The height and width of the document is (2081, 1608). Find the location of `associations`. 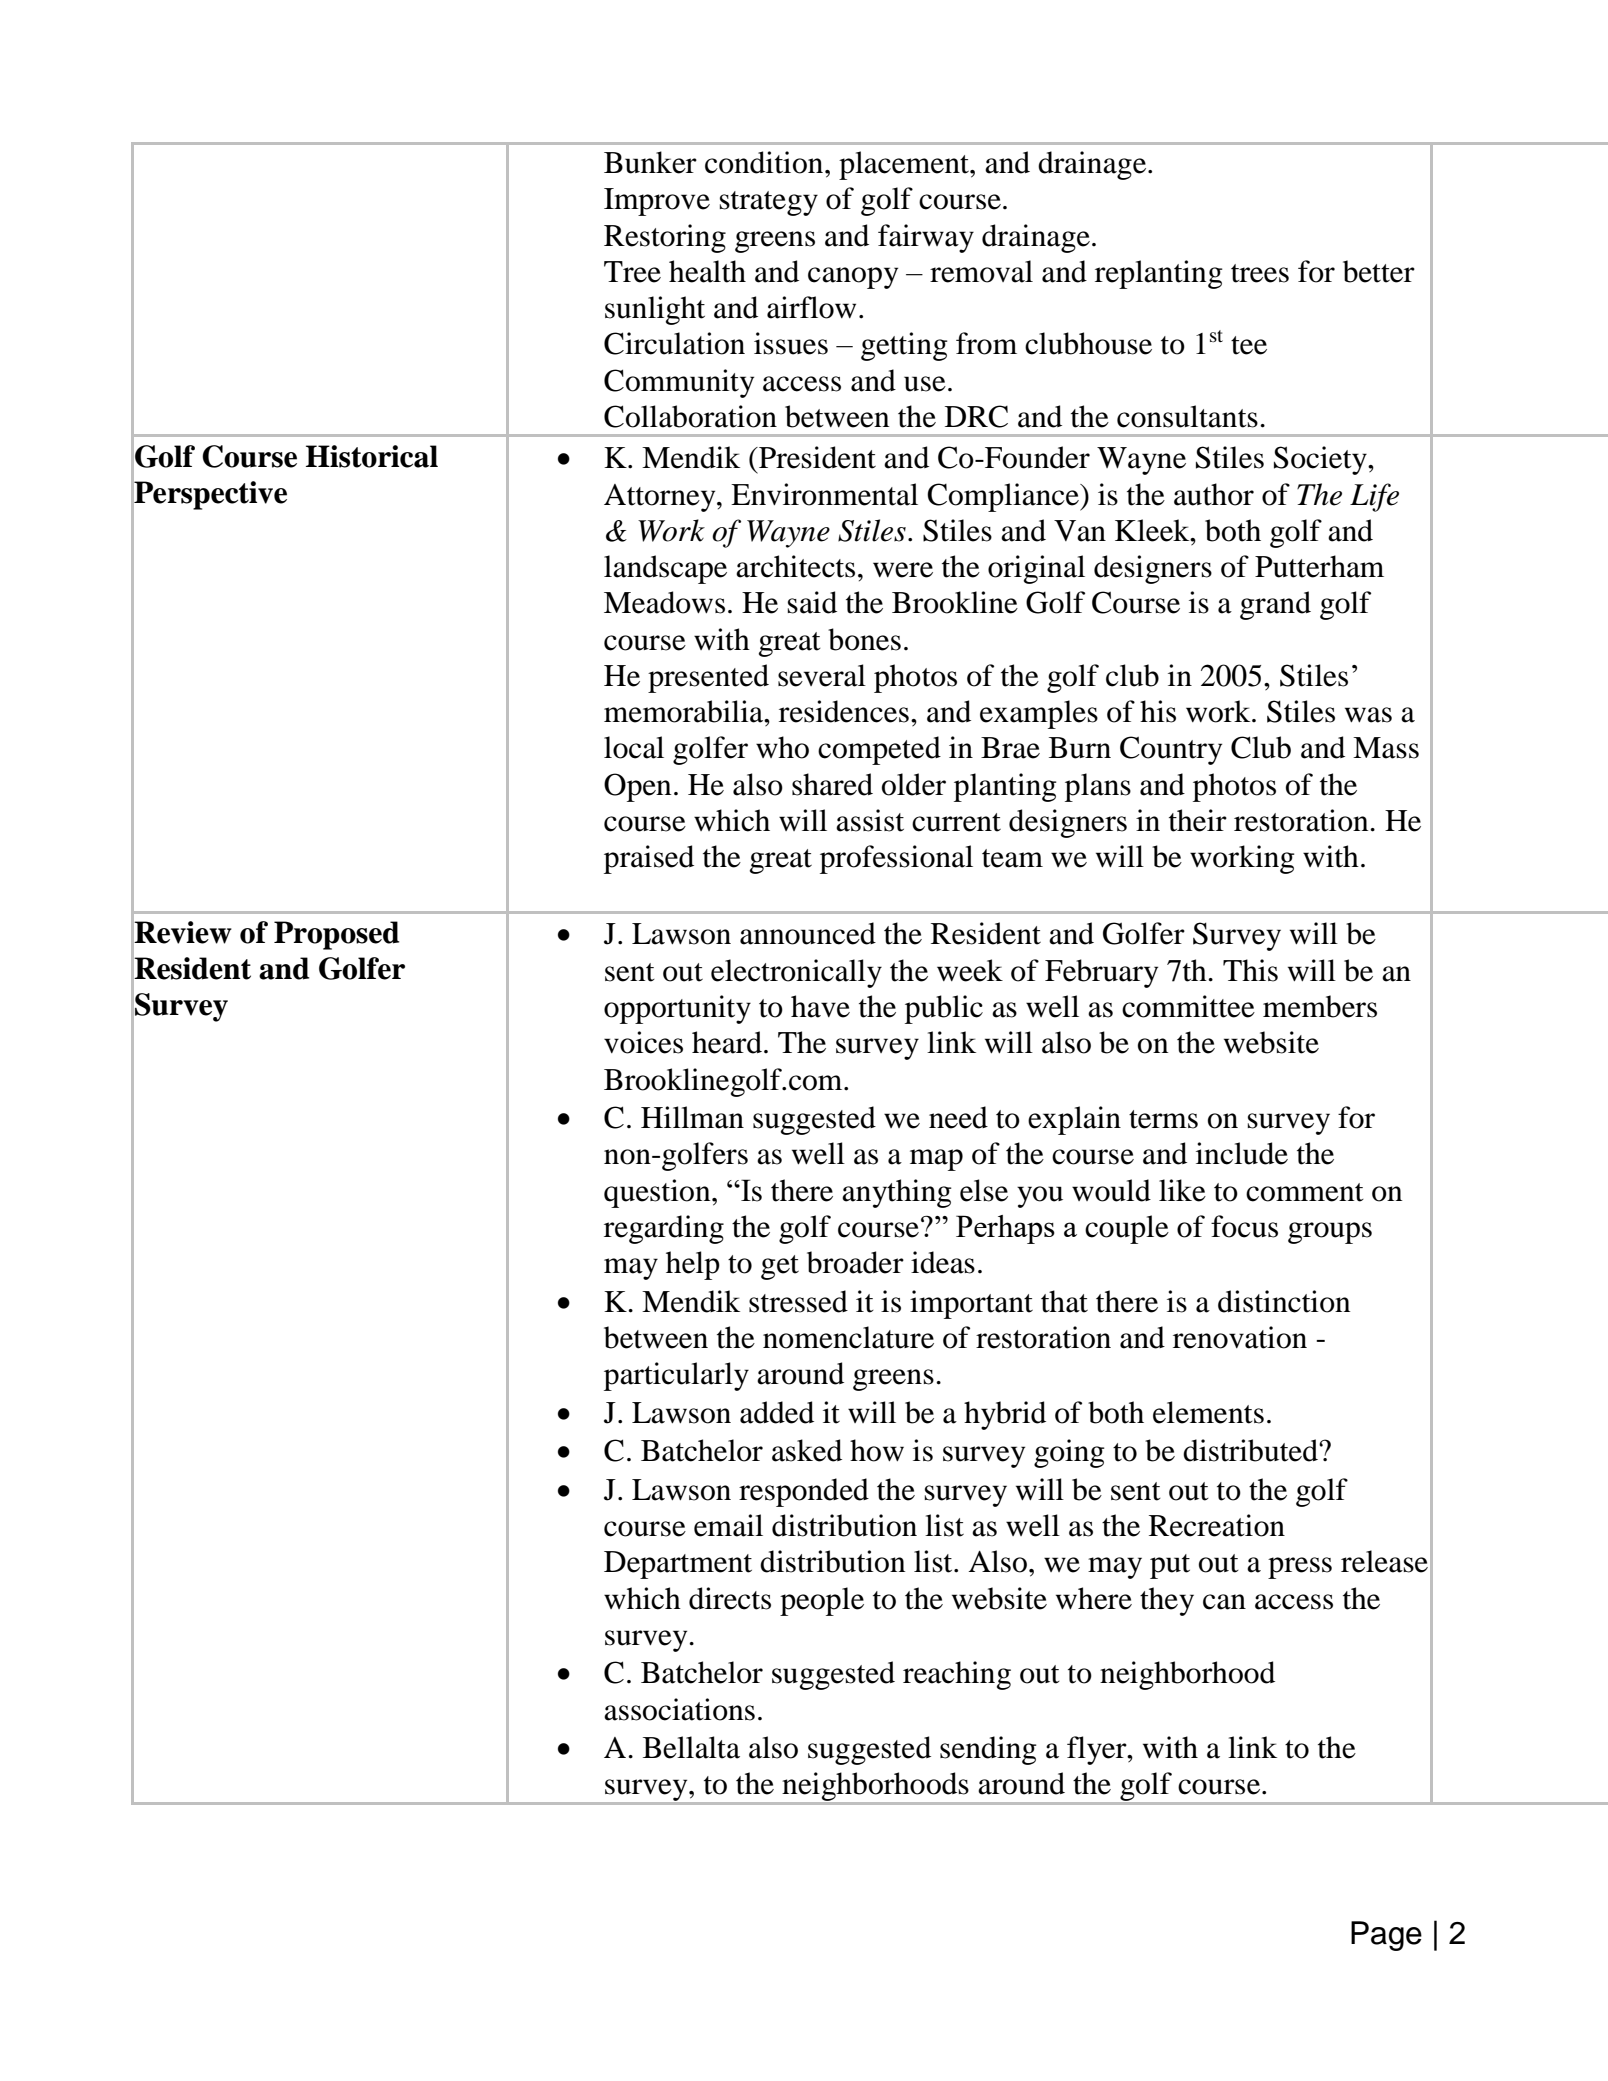

associations is located at coordinates (679, 1709).
